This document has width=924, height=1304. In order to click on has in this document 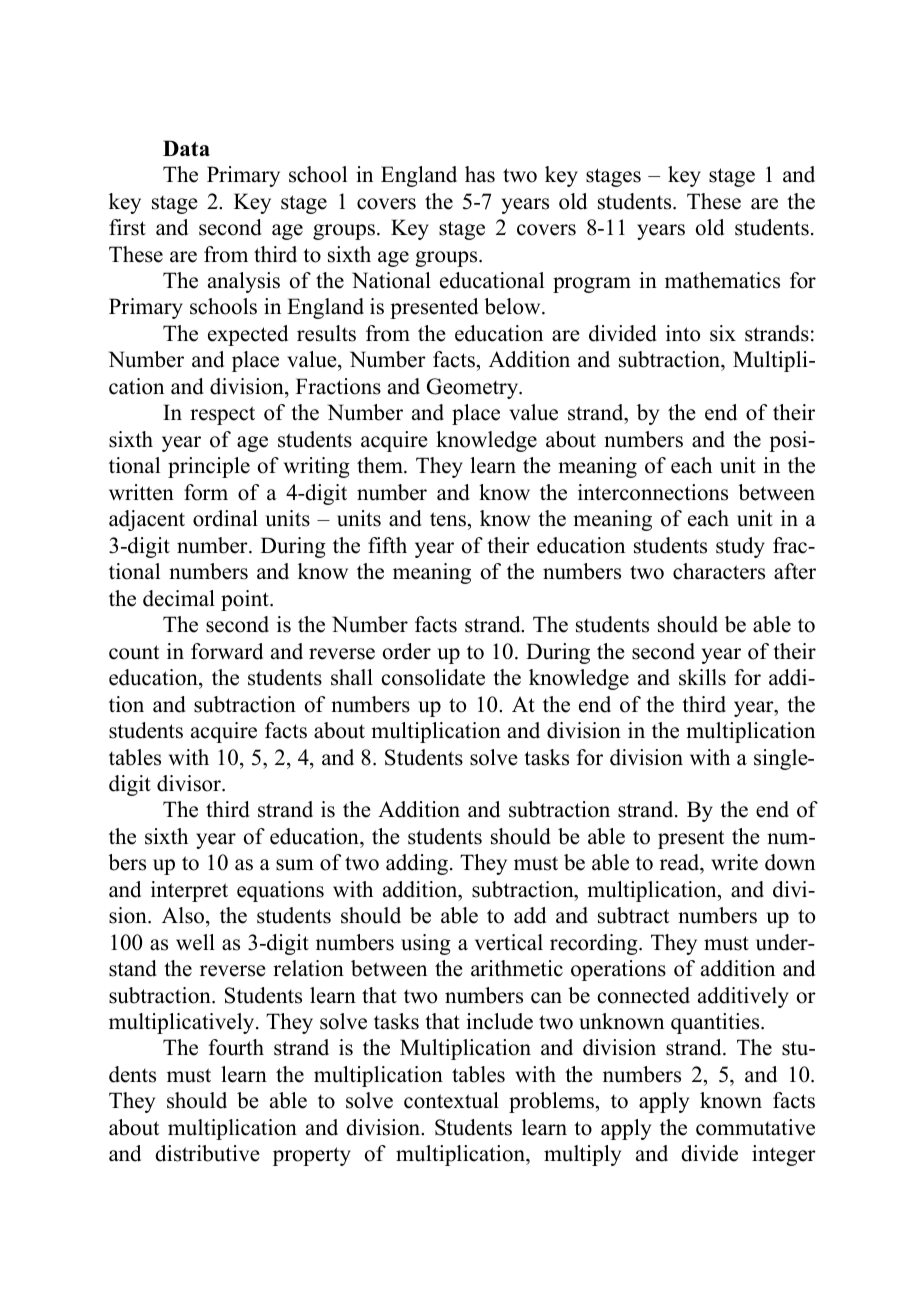, I will do `click(480, 174)`.
